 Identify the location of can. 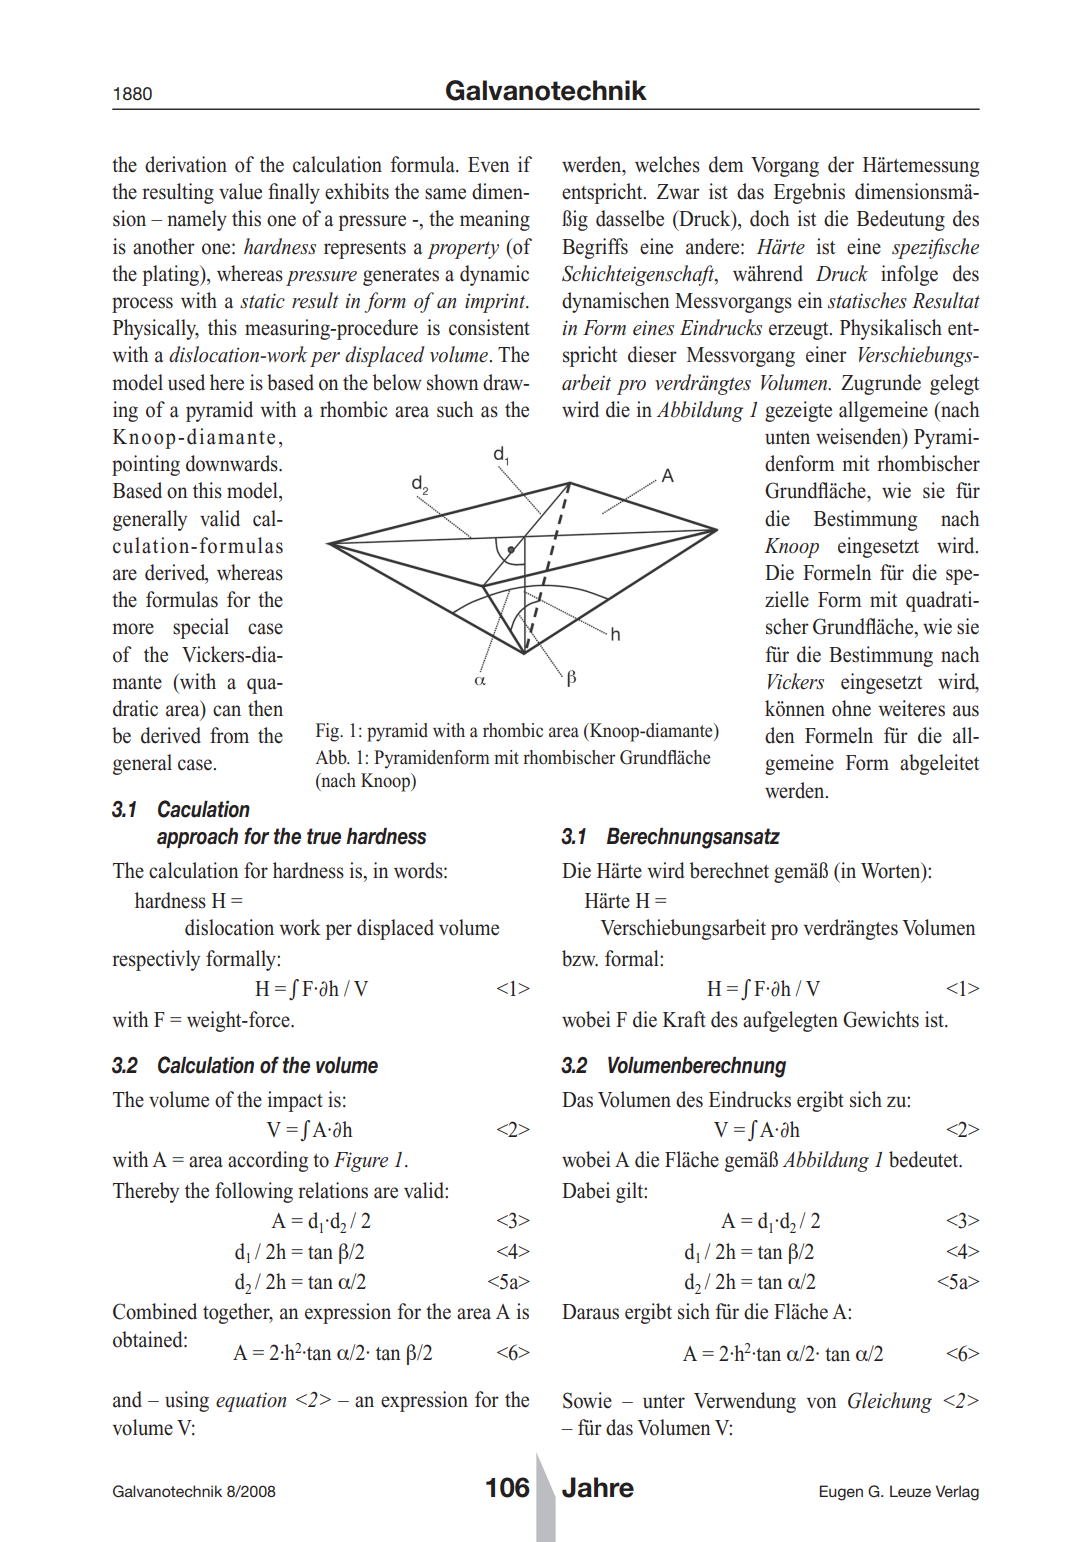
(227, 711).
